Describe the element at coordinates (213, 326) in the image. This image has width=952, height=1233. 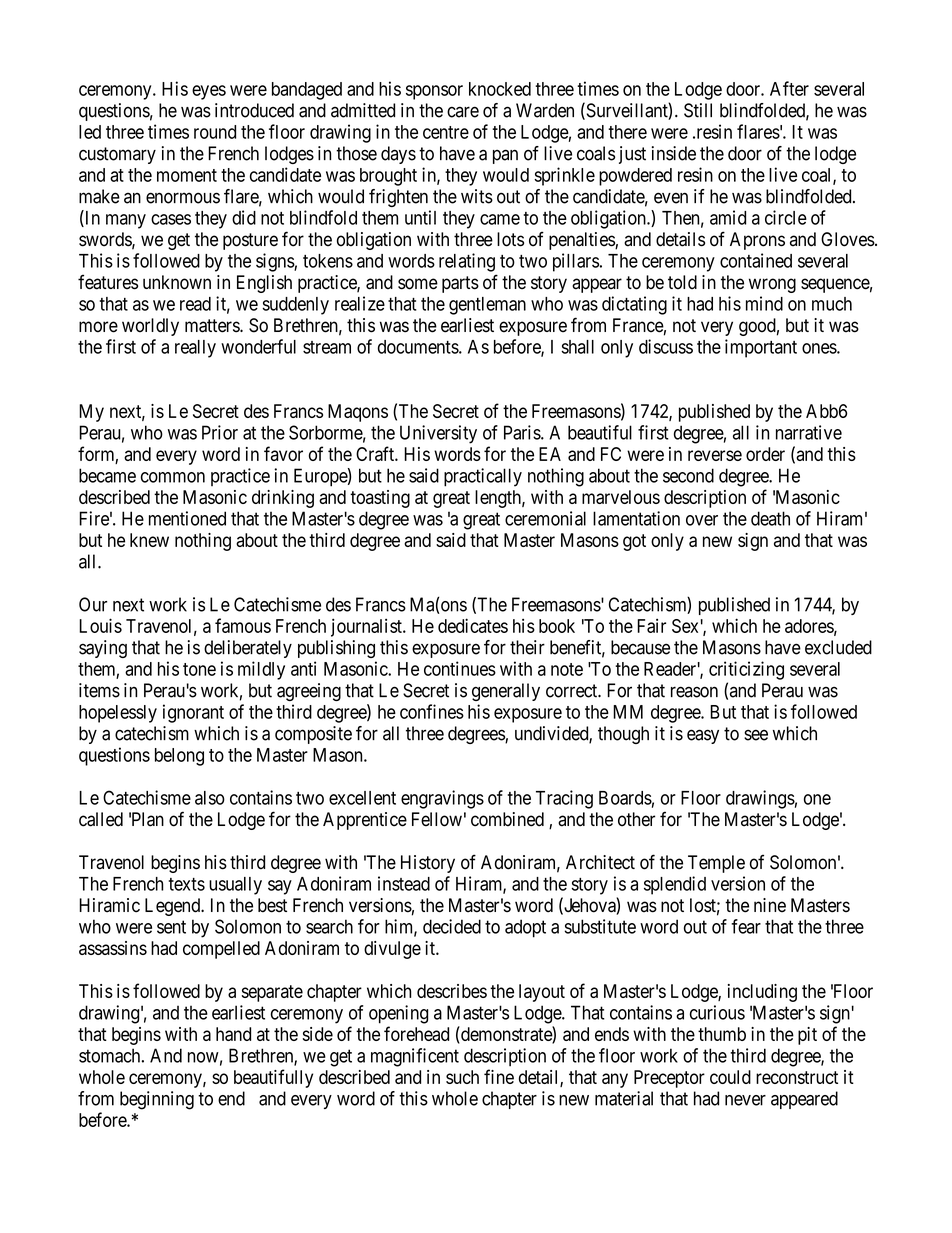
I see `matters` at that location.
